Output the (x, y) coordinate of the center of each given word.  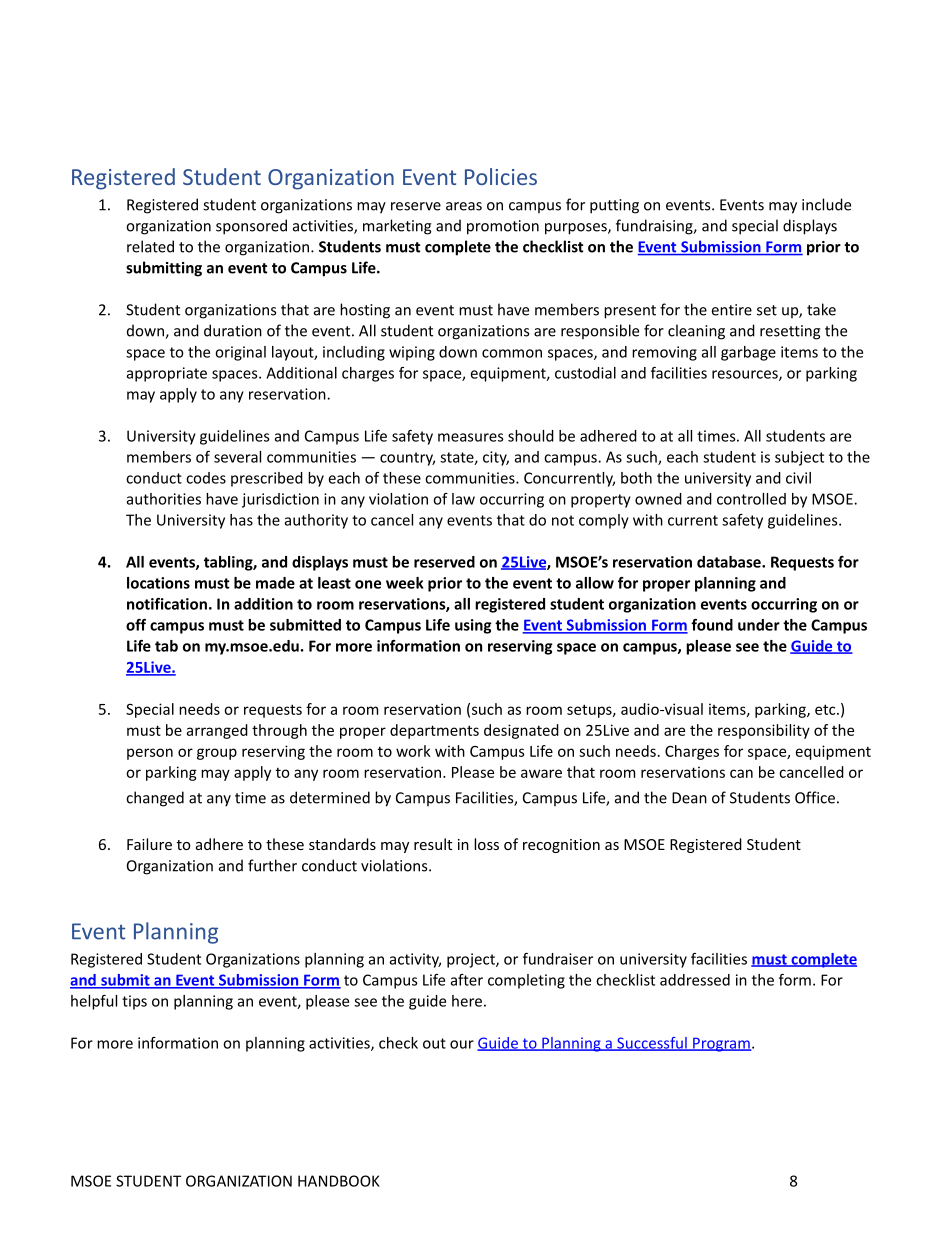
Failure (149, 844)
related (150, 246)
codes (206, 478)
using (473, 626)
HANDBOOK (339, 1181)
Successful (652, 1044)
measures (470, 437)
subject (799, 458)
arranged (217, 731)
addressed (695, 980)
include (826, 204)
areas (464, 206)
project (472, 960)
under (759, 625)
